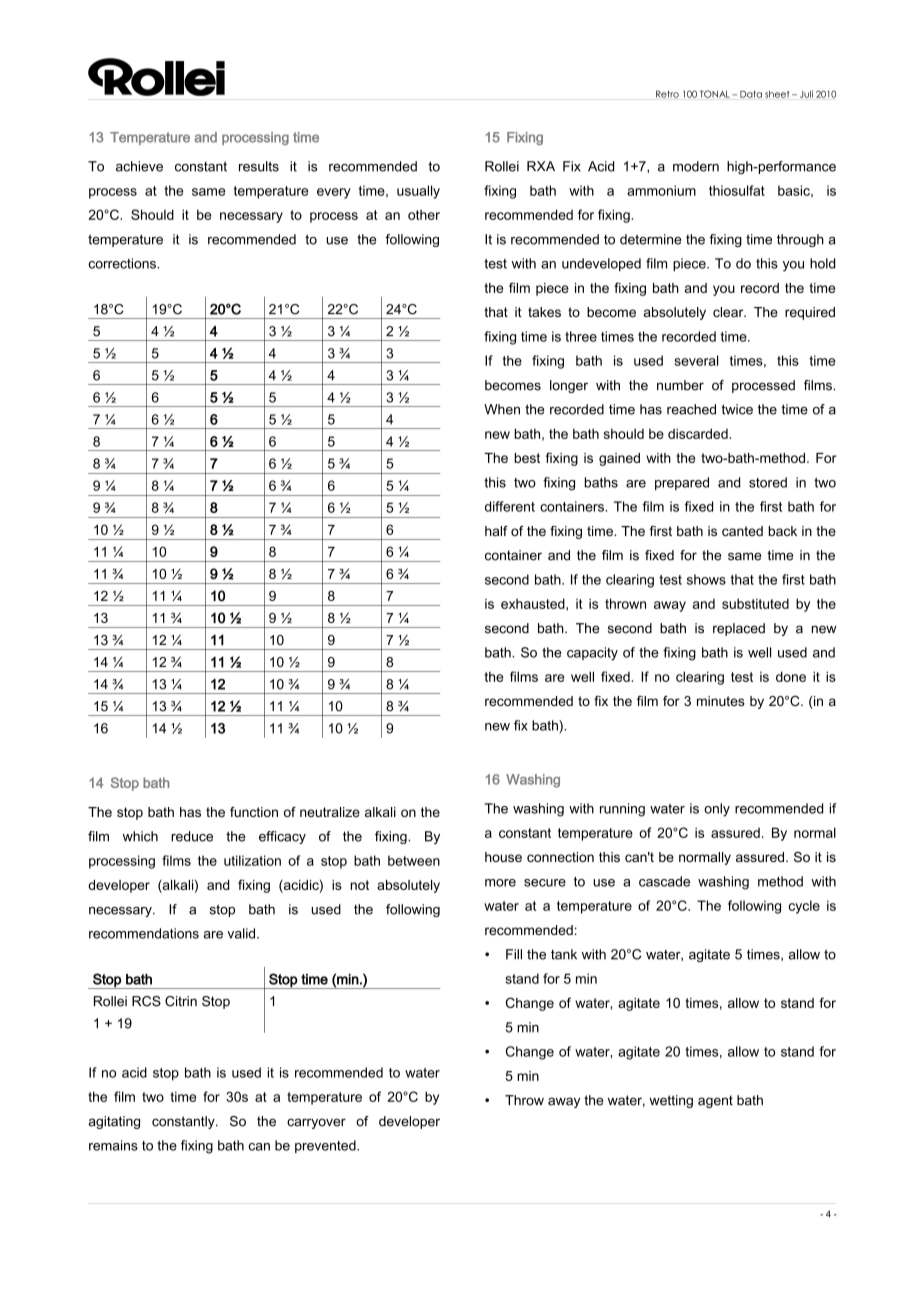 This document has width=924, height=1308. Describe the element at coordinates (717, 810) in the document. I see `only` at that location.
